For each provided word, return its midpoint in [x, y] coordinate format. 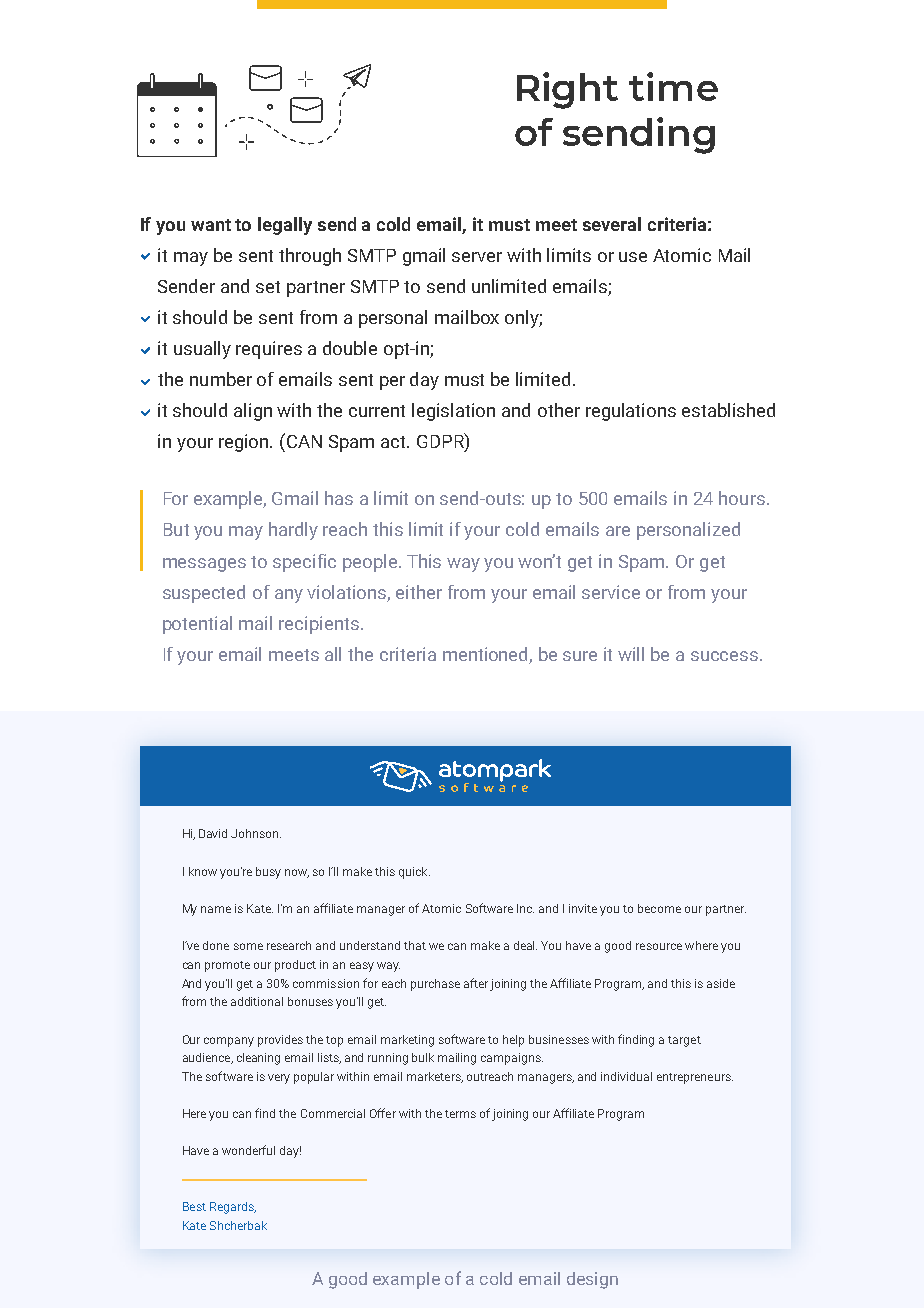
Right [567, 90]
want [211, 225]
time [673, 86]
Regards [233, 1208]
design [592, 1280]
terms [460, 1114]
